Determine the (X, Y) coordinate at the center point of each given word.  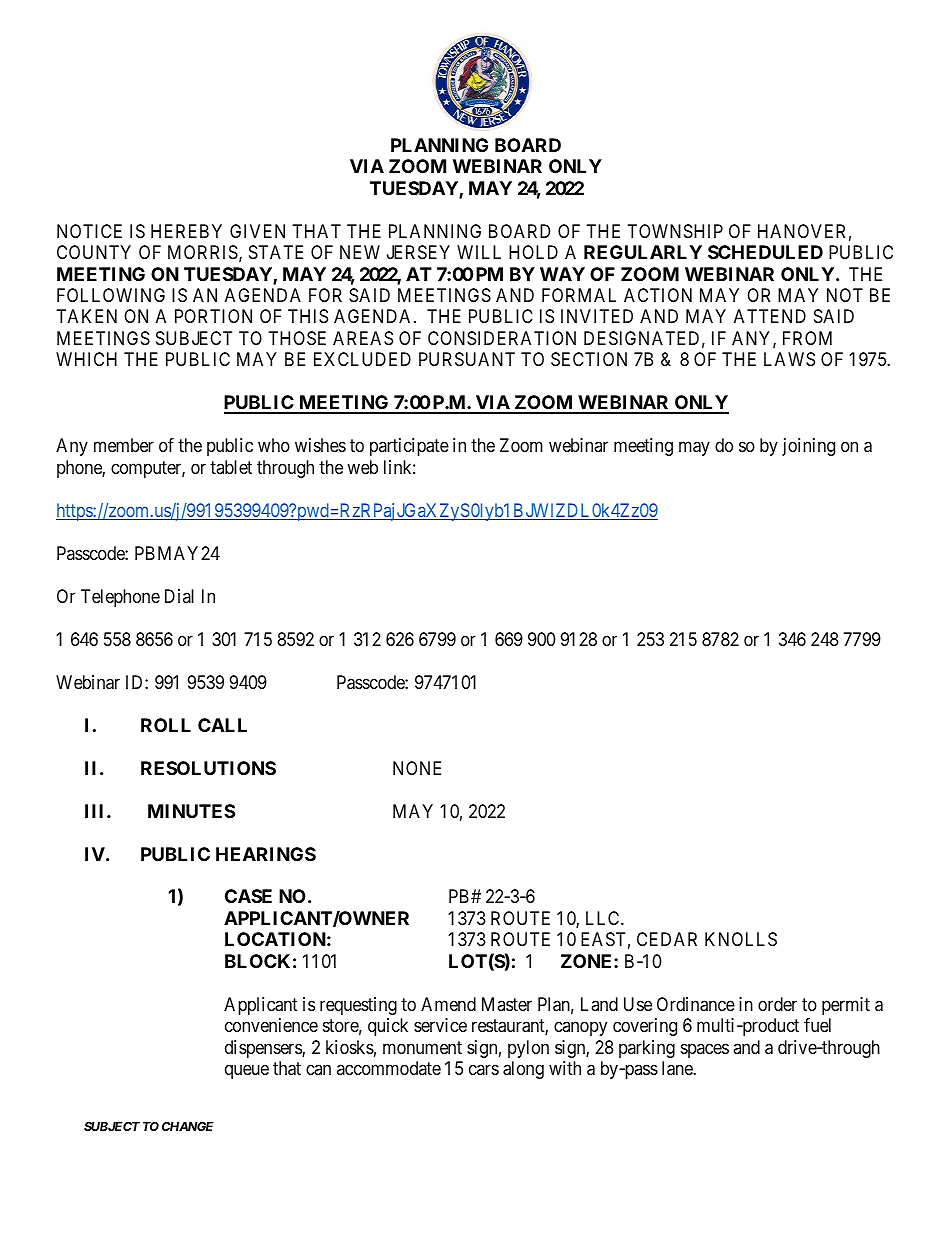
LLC (604, 918)
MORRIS (203, 252)
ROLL (166, 725)
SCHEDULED (765, 252)
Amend (448, 1004)
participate (409, 447)
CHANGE (188, 1126)
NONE (417, 768)
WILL (479, 252)
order (777, 1004)
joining (808, 447)
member (124, 445)
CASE (248, 896)
